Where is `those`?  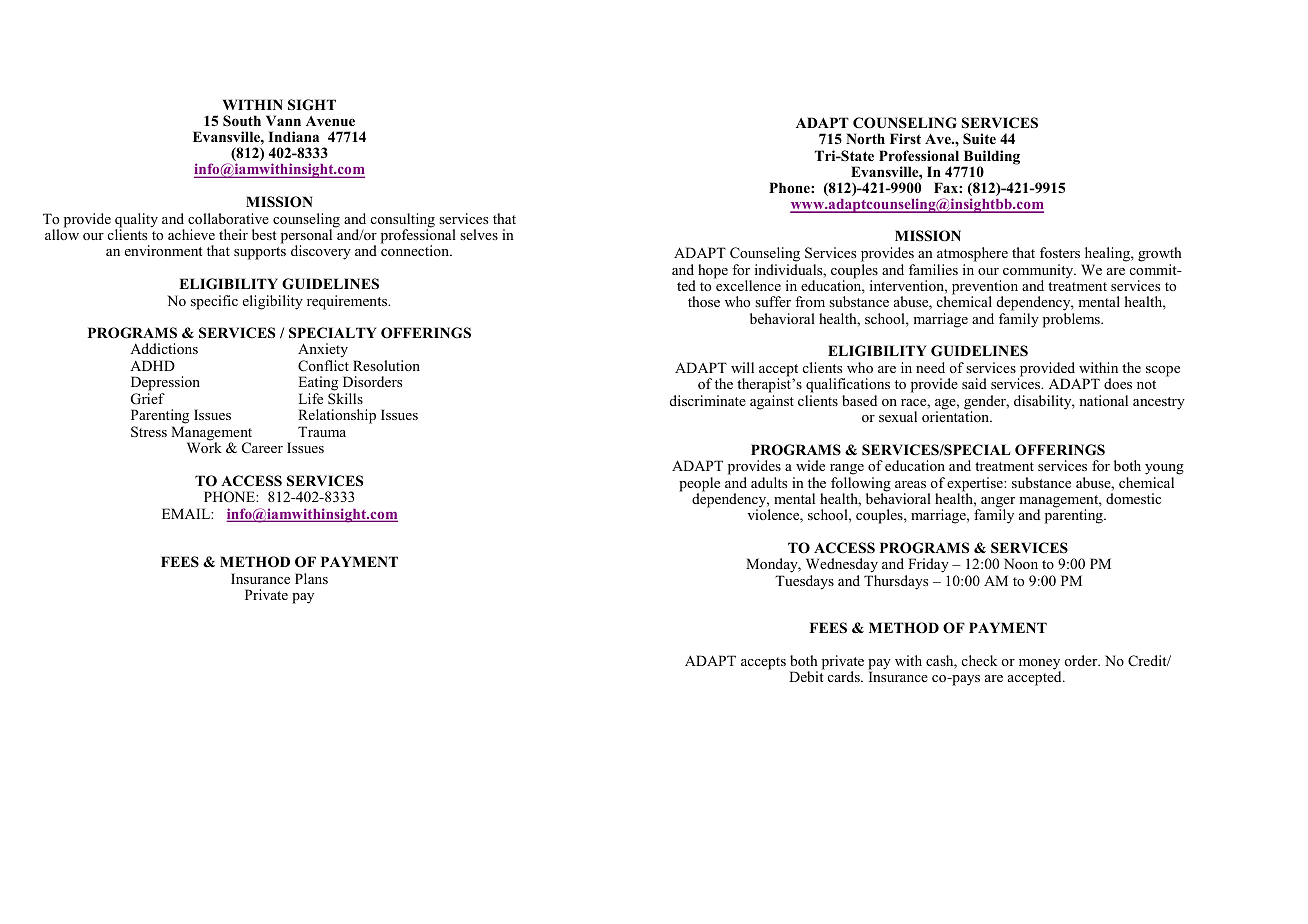 those is located at coordinates (704, 301).
